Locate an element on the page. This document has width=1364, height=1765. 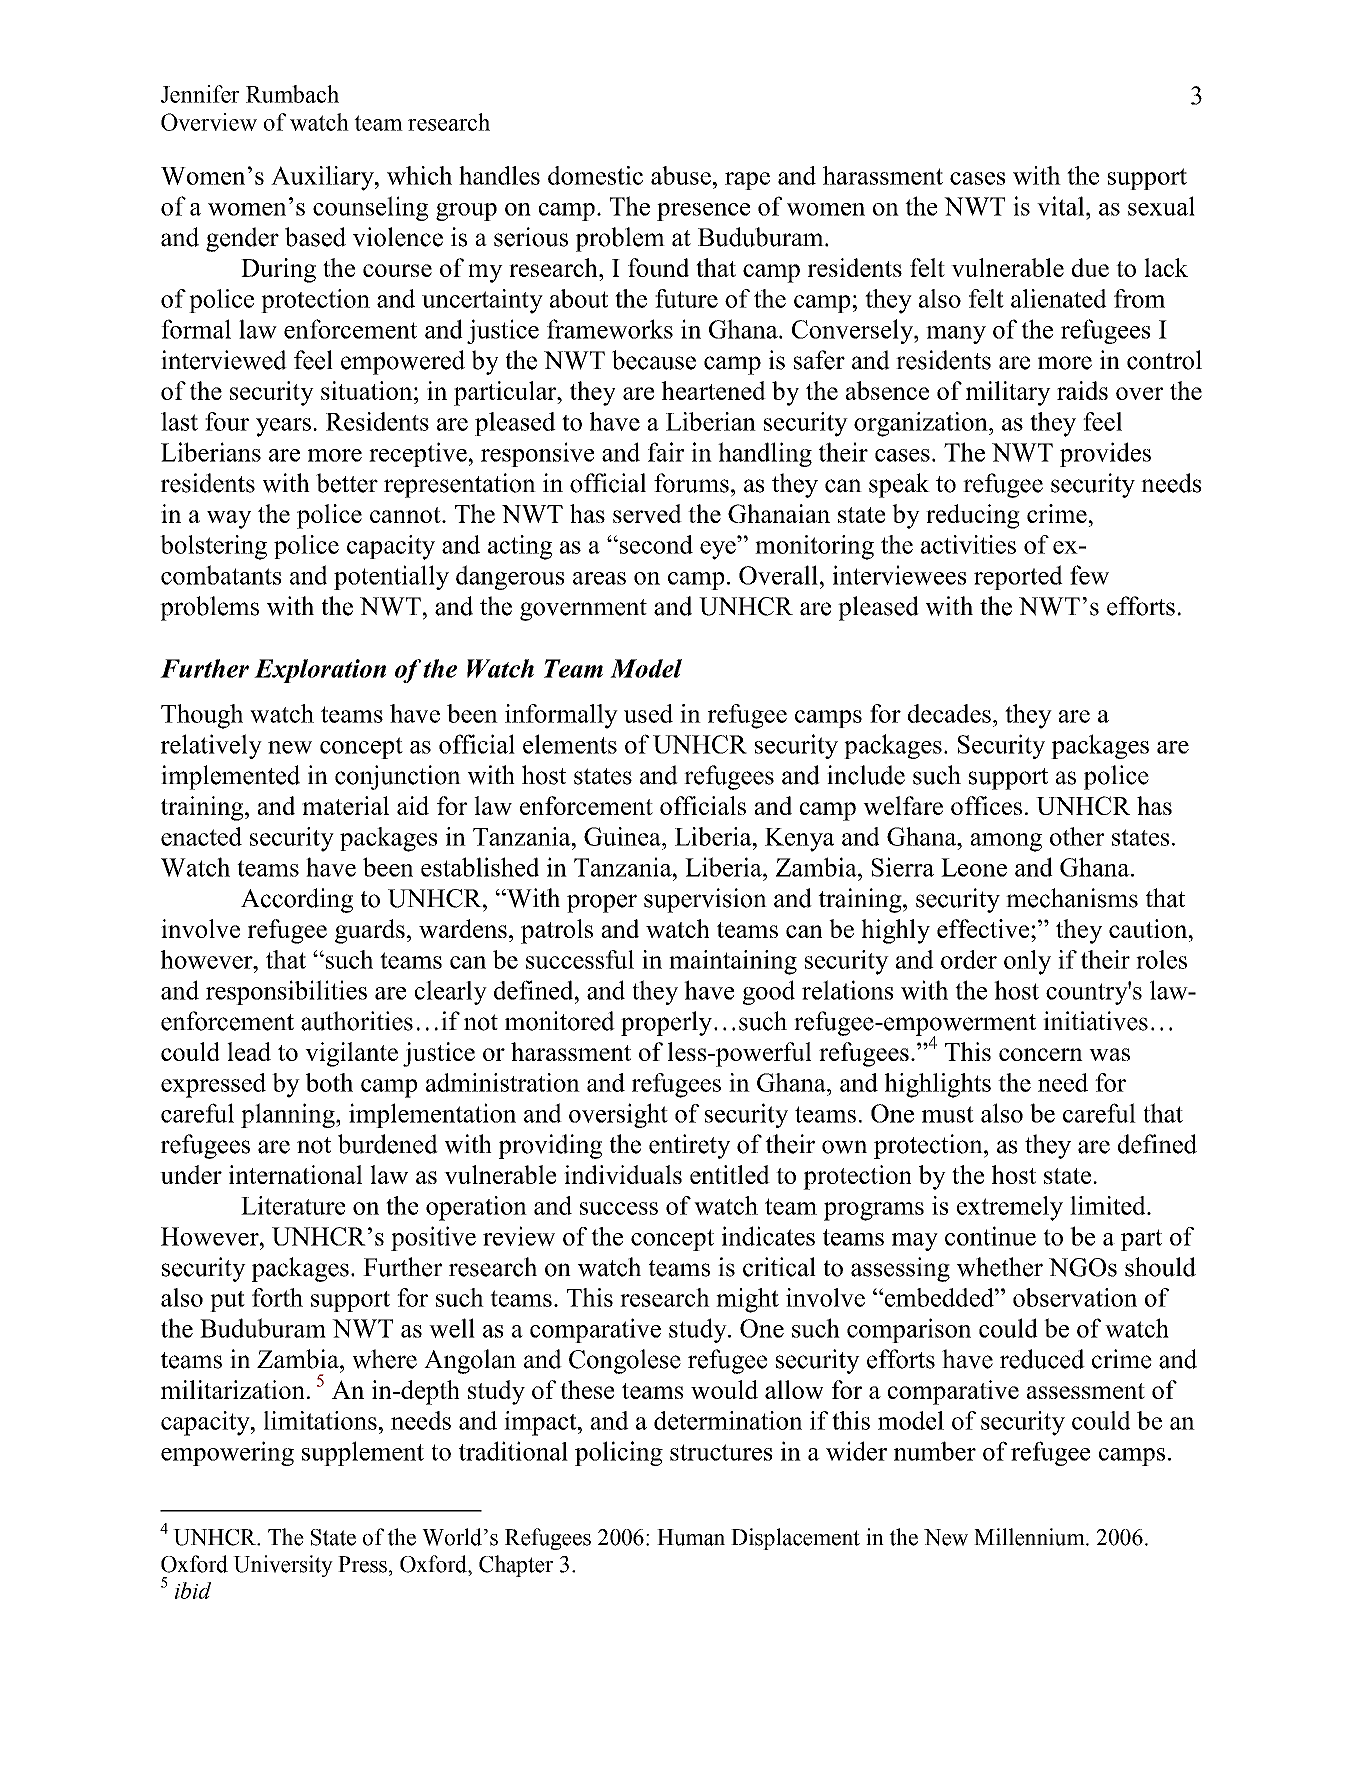
concern is located at coordinates (1041, 1054).
